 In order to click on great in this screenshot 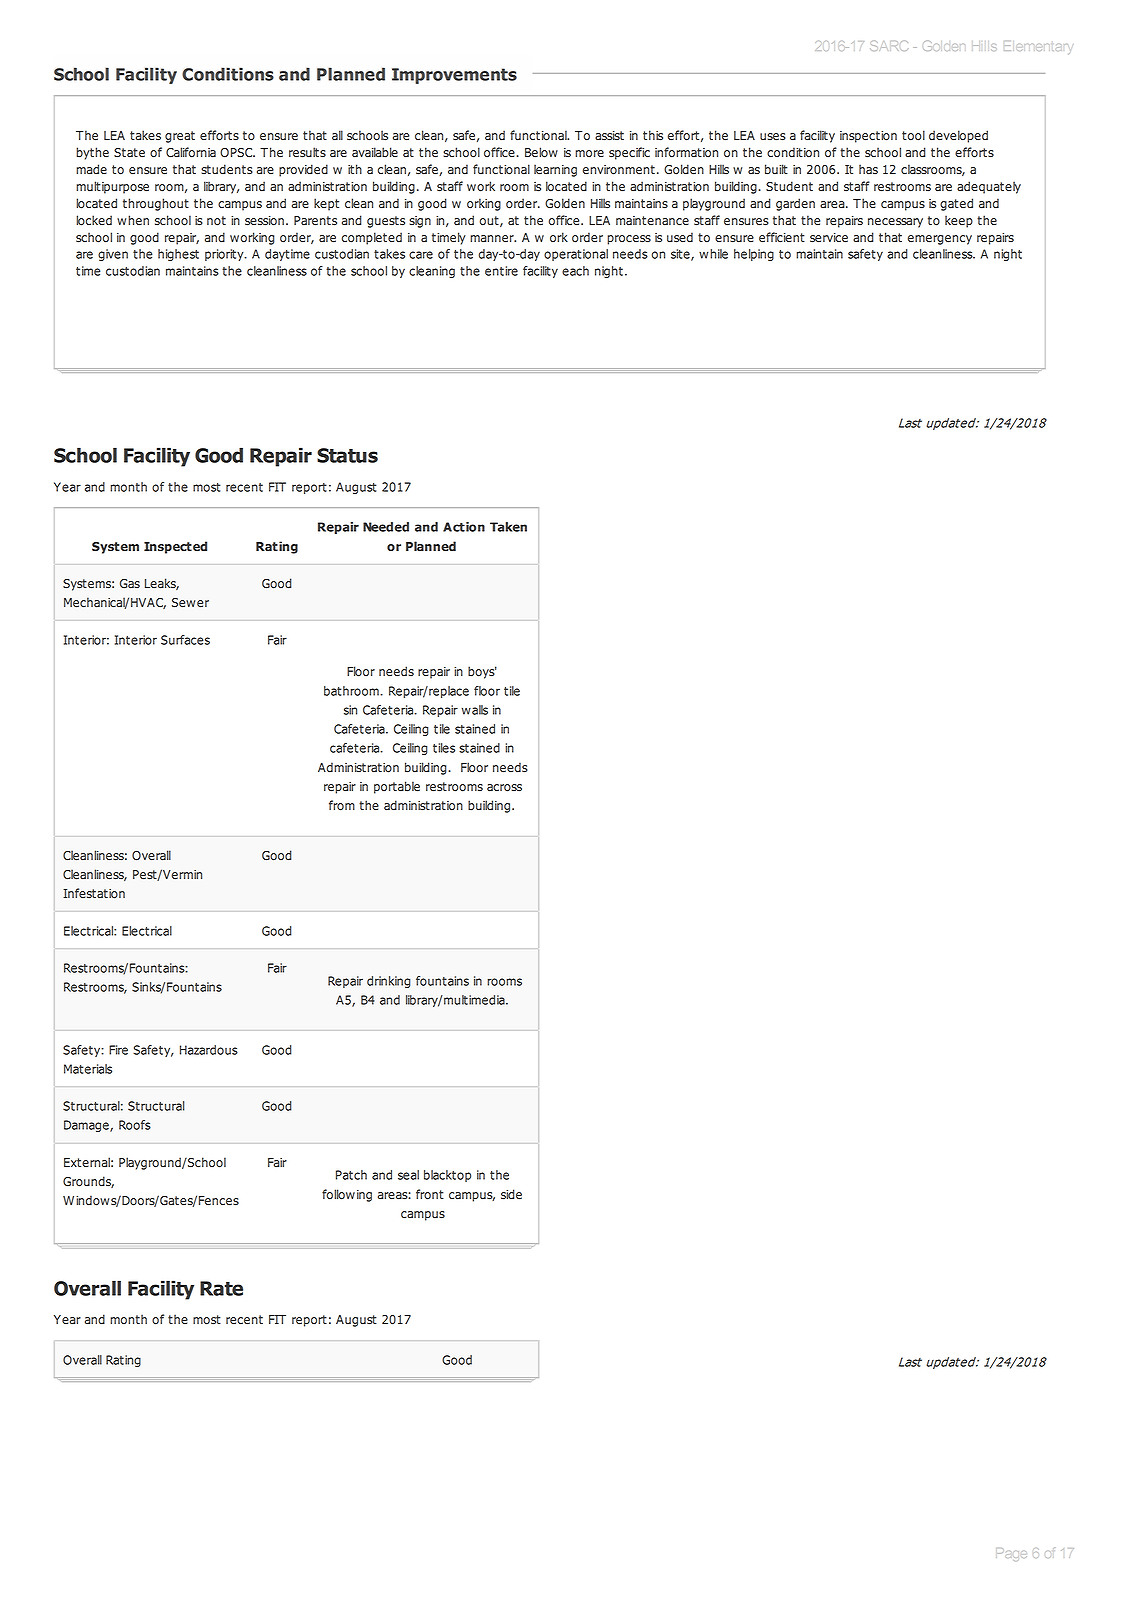, I will do `click(180, 137)`.
